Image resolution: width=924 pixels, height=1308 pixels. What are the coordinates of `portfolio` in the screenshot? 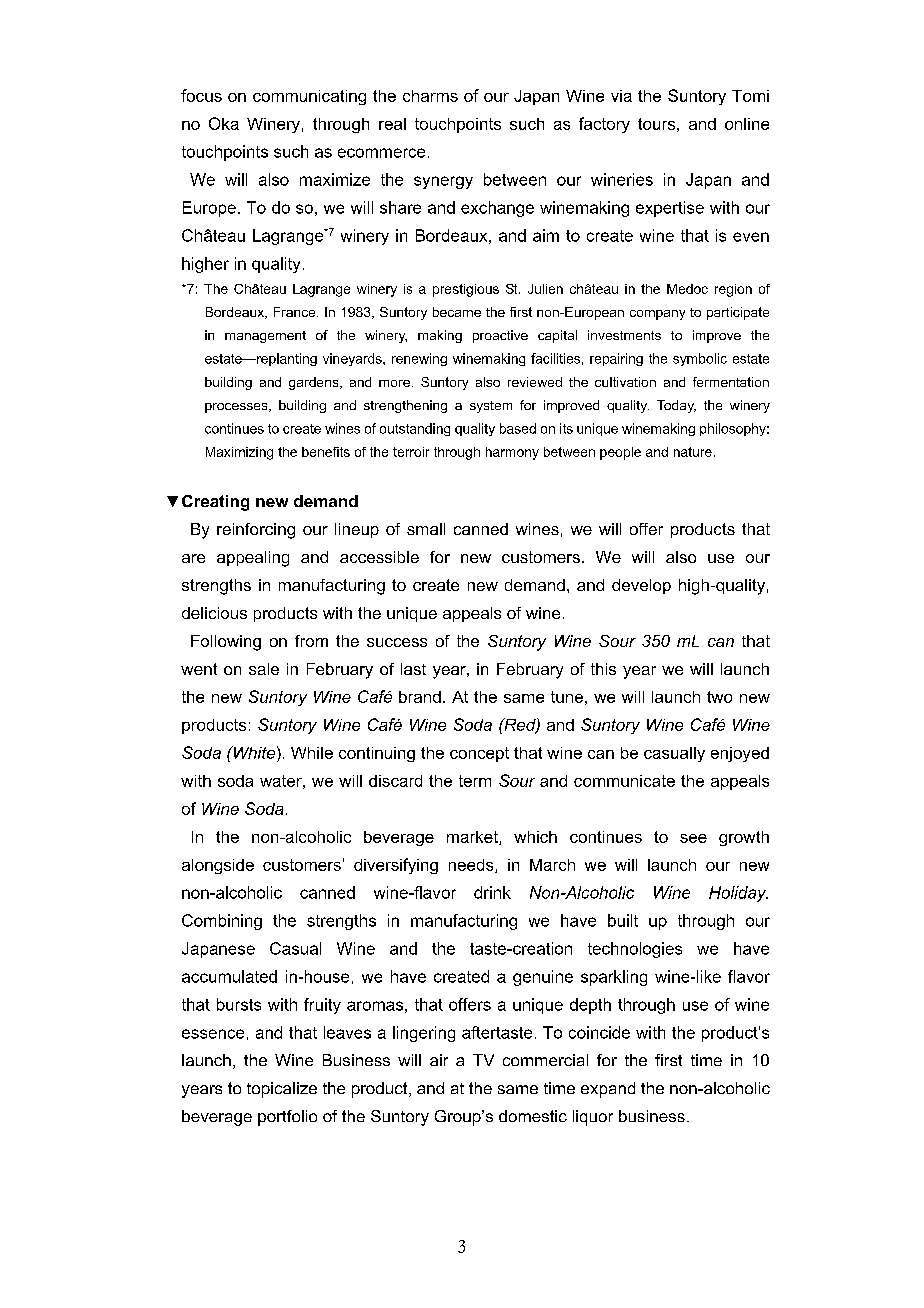 It's located at (287, 1118).
